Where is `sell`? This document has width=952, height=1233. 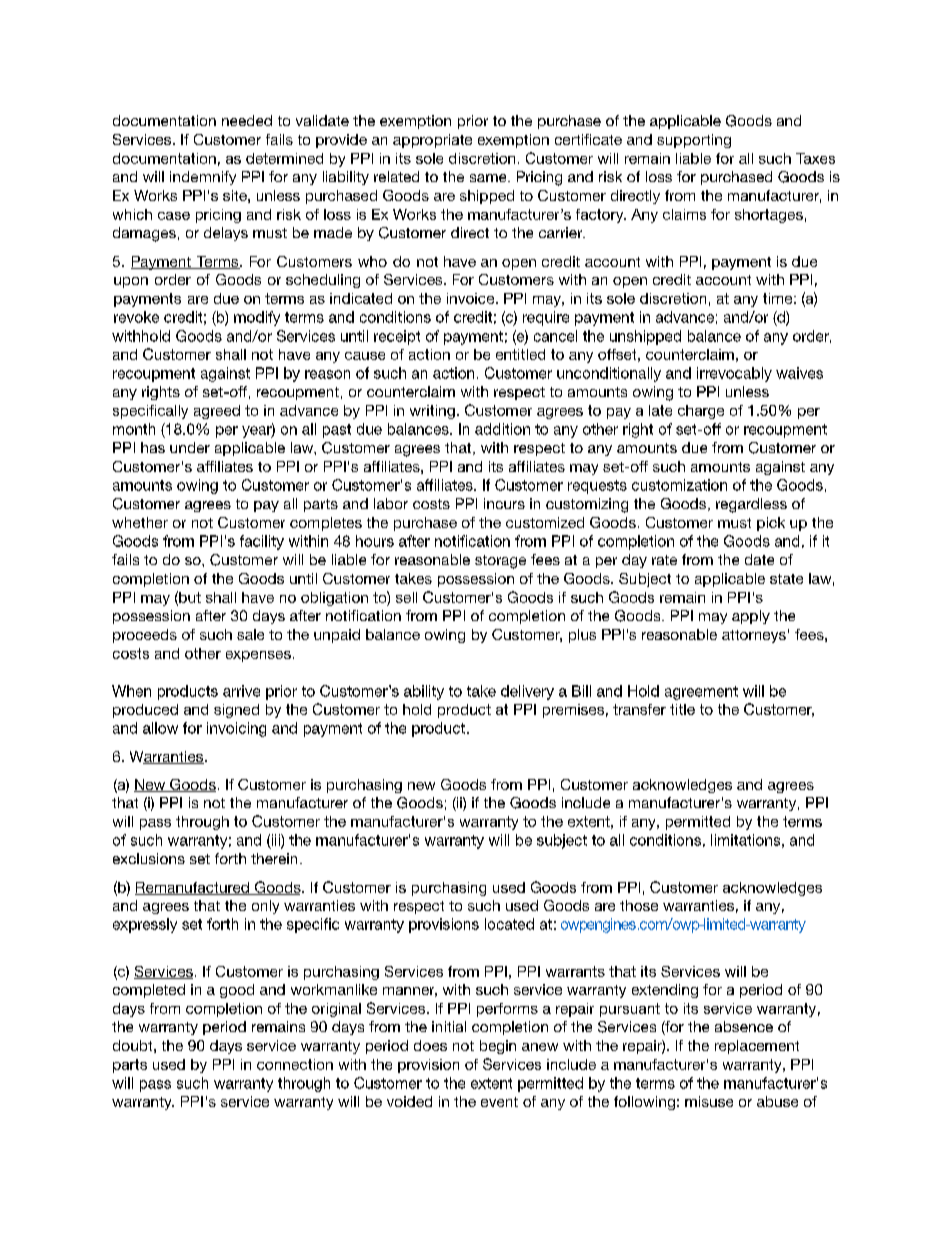 sell is located at coordinates (406, 597).
